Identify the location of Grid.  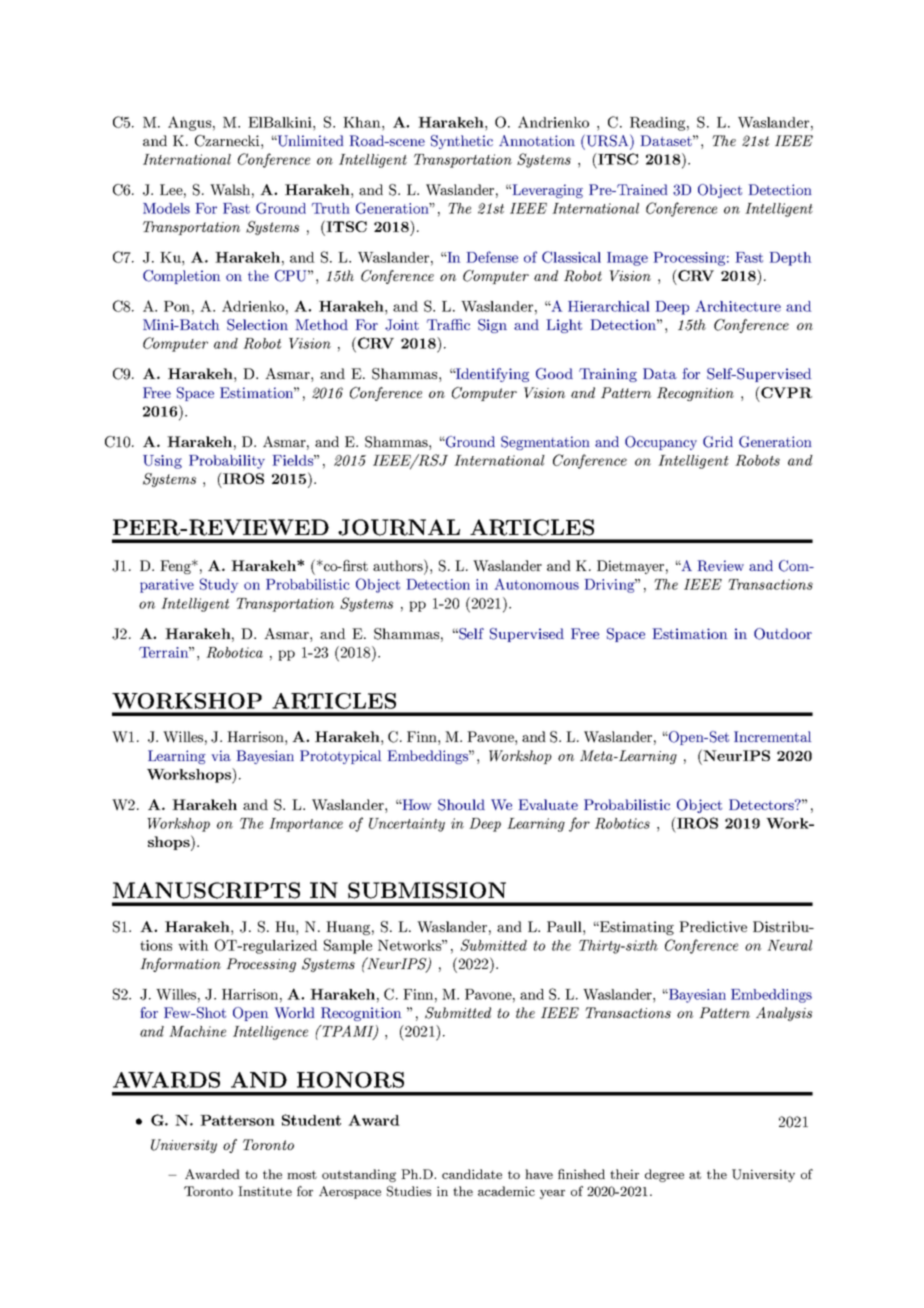
(718, 442).
